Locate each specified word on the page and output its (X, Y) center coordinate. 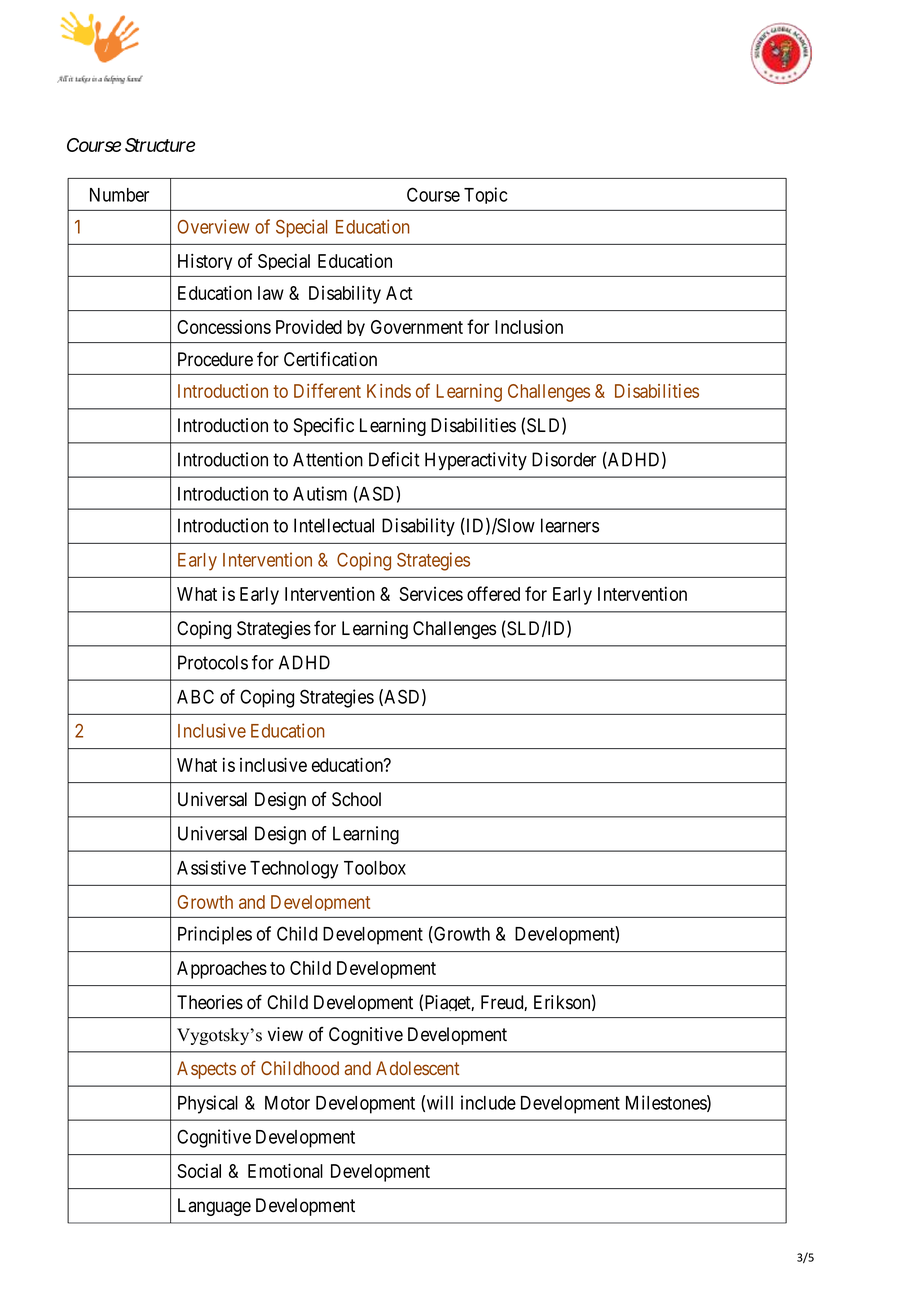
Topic (485, 195)
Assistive (211, 867)
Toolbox (375, 868)
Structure (160, 145)
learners (570, 525)
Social (199, 1171)
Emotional (285, 1170)
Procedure (215, 359)
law (271, 293)
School (356, 799)
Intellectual (334, 525)
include (488, 1102)
